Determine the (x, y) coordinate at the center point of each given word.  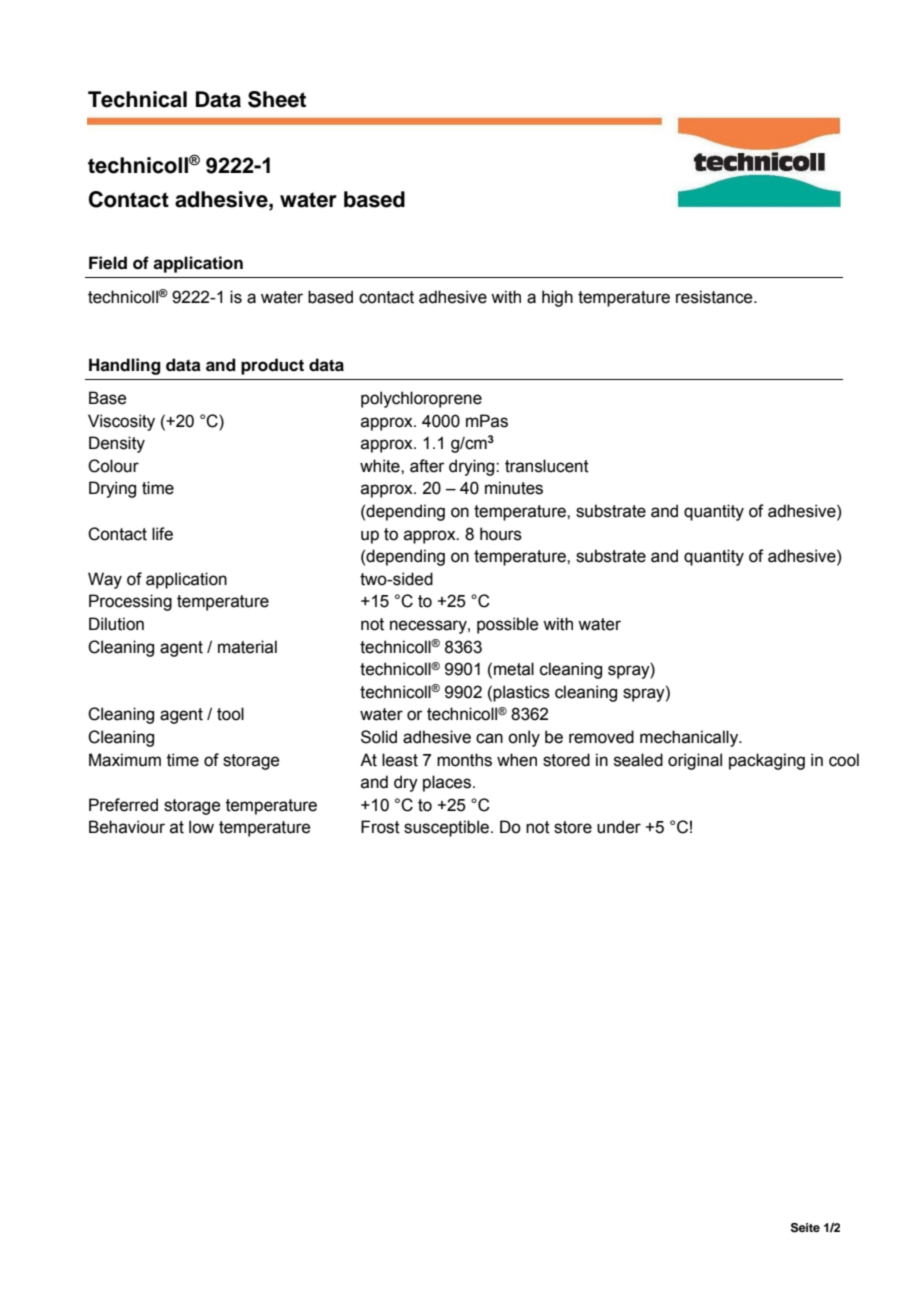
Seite (805, 1228)
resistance (715, 297)
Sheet (277, 99)
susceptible (446, 828)
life (162, 534)
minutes (514, 488)
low (201, 827)
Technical (137, 99)
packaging (767, 761)
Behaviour (127, 827)
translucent (547, 466)
